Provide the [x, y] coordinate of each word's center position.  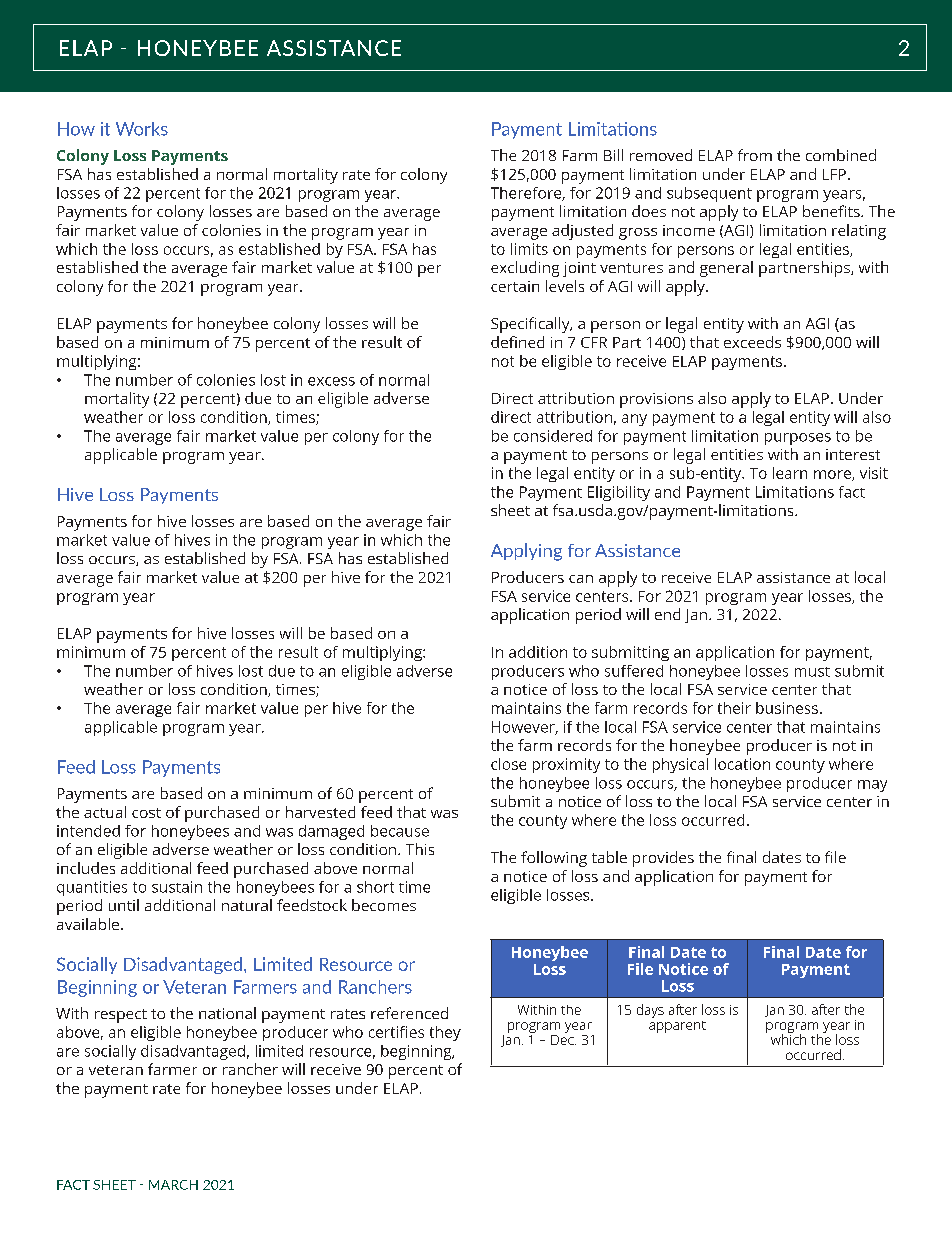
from [755, 155]
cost [146, 813]
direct [511, 417]
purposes [798, 439]
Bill [613, 155]
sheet [510, 510]
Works [142, 129]
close [508, 764]
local [870, 577]
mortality [117, 400]
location [742, 764]
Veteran [194, 987]
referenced [409, 1013]
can [581, 579]
